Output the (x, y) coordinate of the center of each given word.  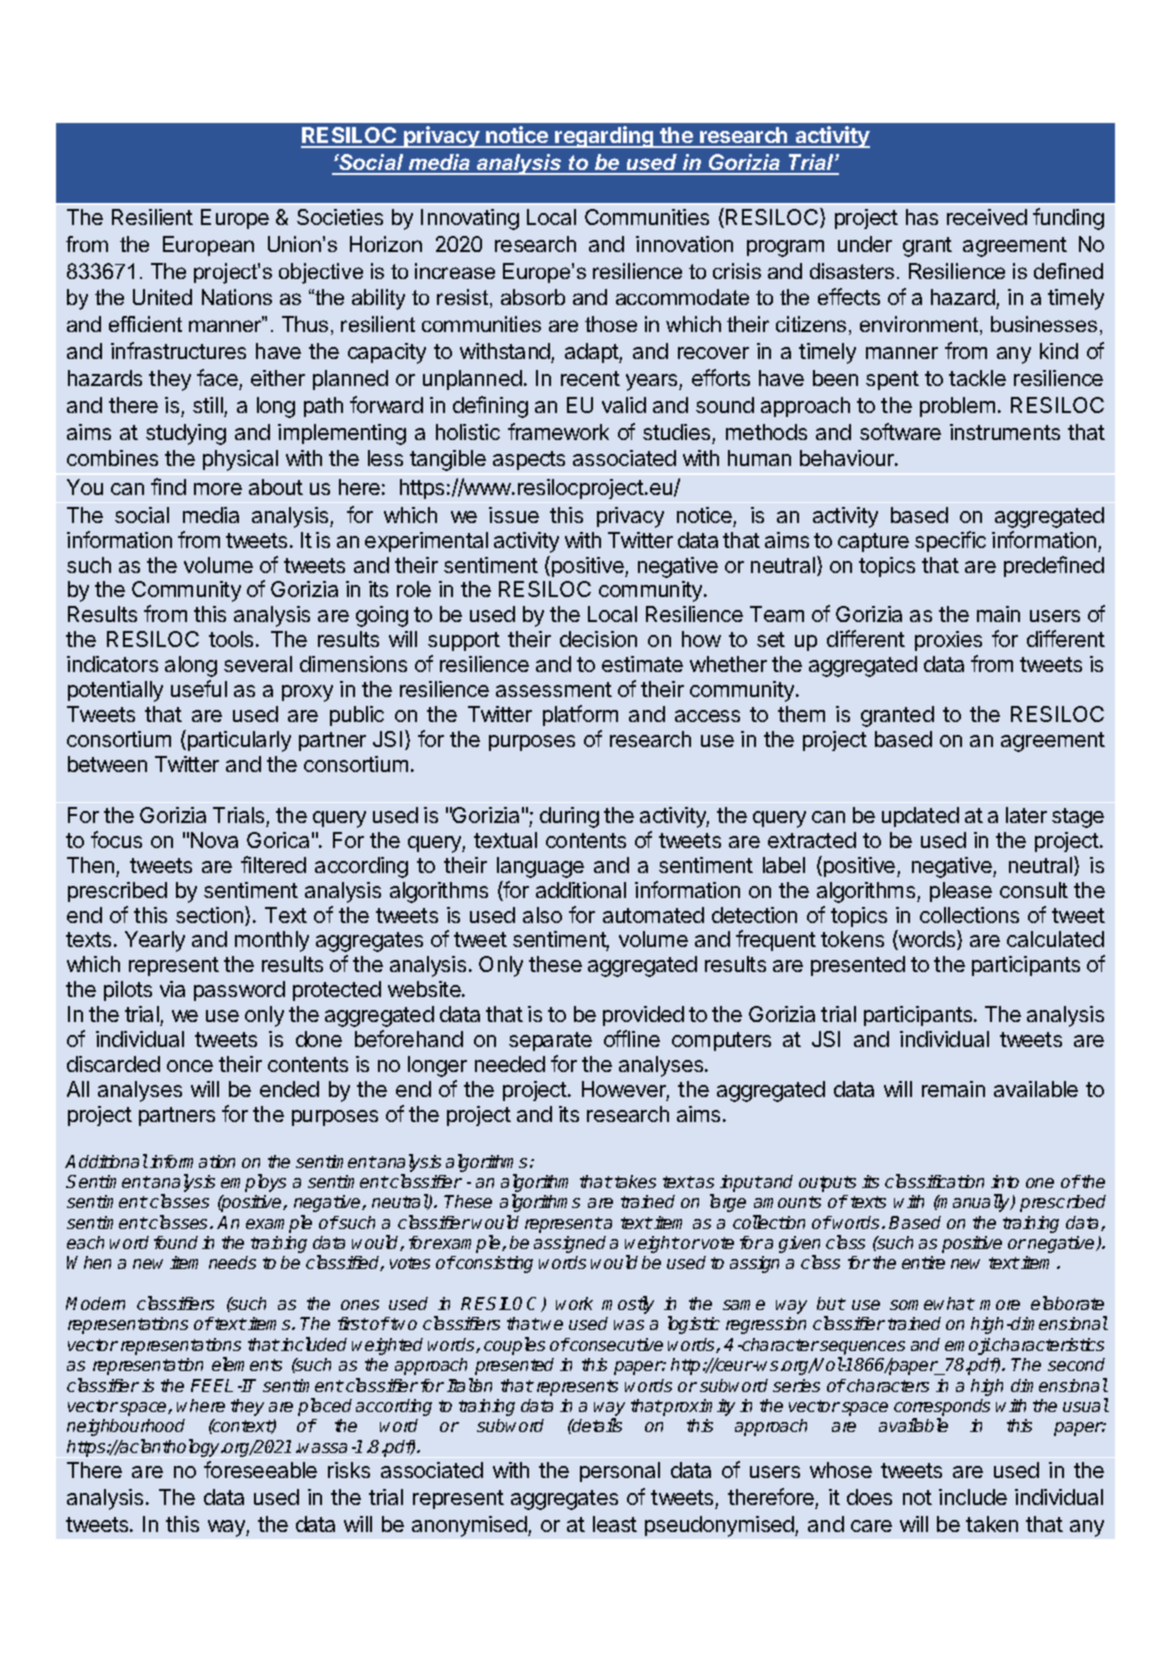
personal (620, 1472)
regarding (605, 137)
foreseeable (260, 1469)
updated (920, 817)
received (987, 217)
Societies (340, 217)
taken (992, 1524)
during (569, 817)
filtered (273, 864)
